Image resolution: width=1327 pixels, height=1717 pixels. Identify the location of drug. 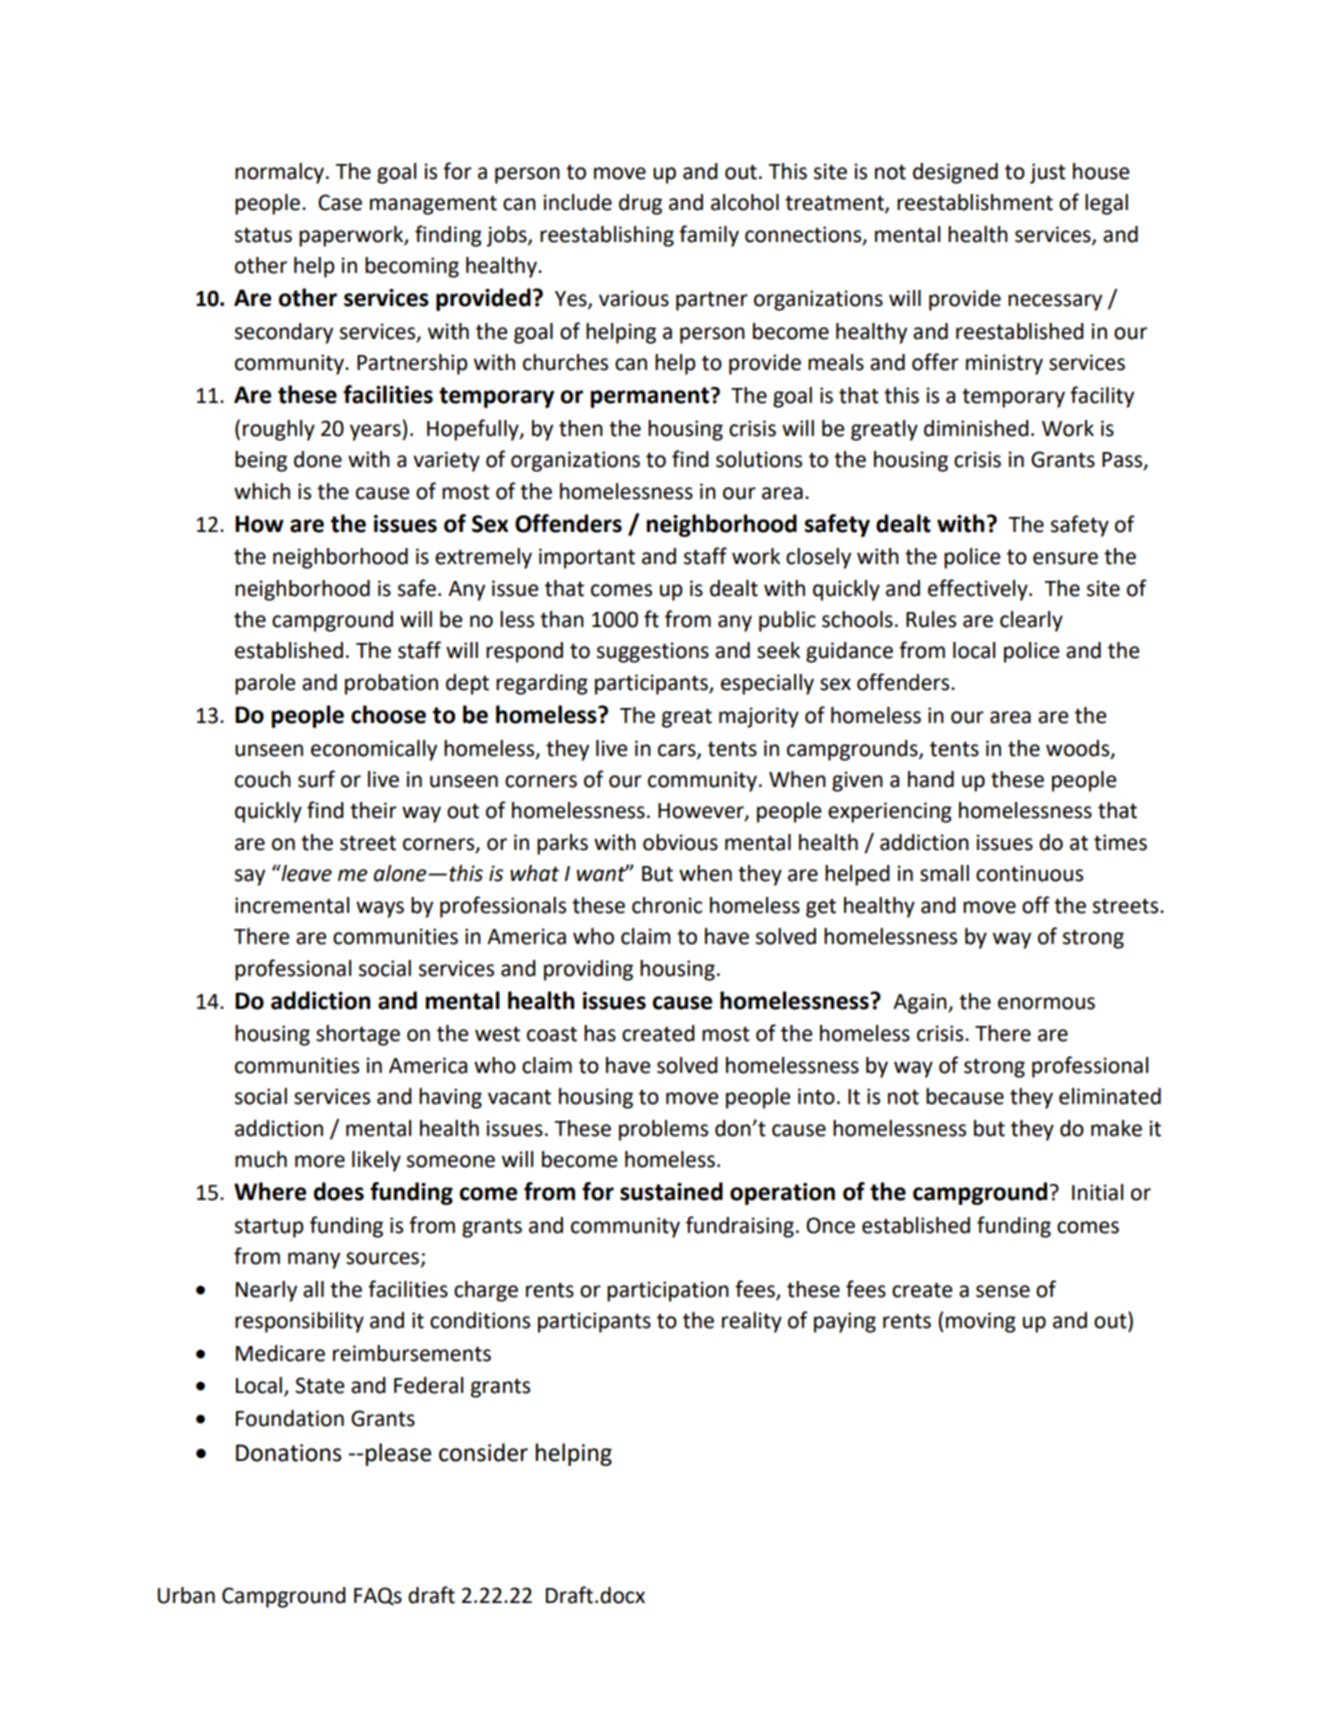
(640, 204).
